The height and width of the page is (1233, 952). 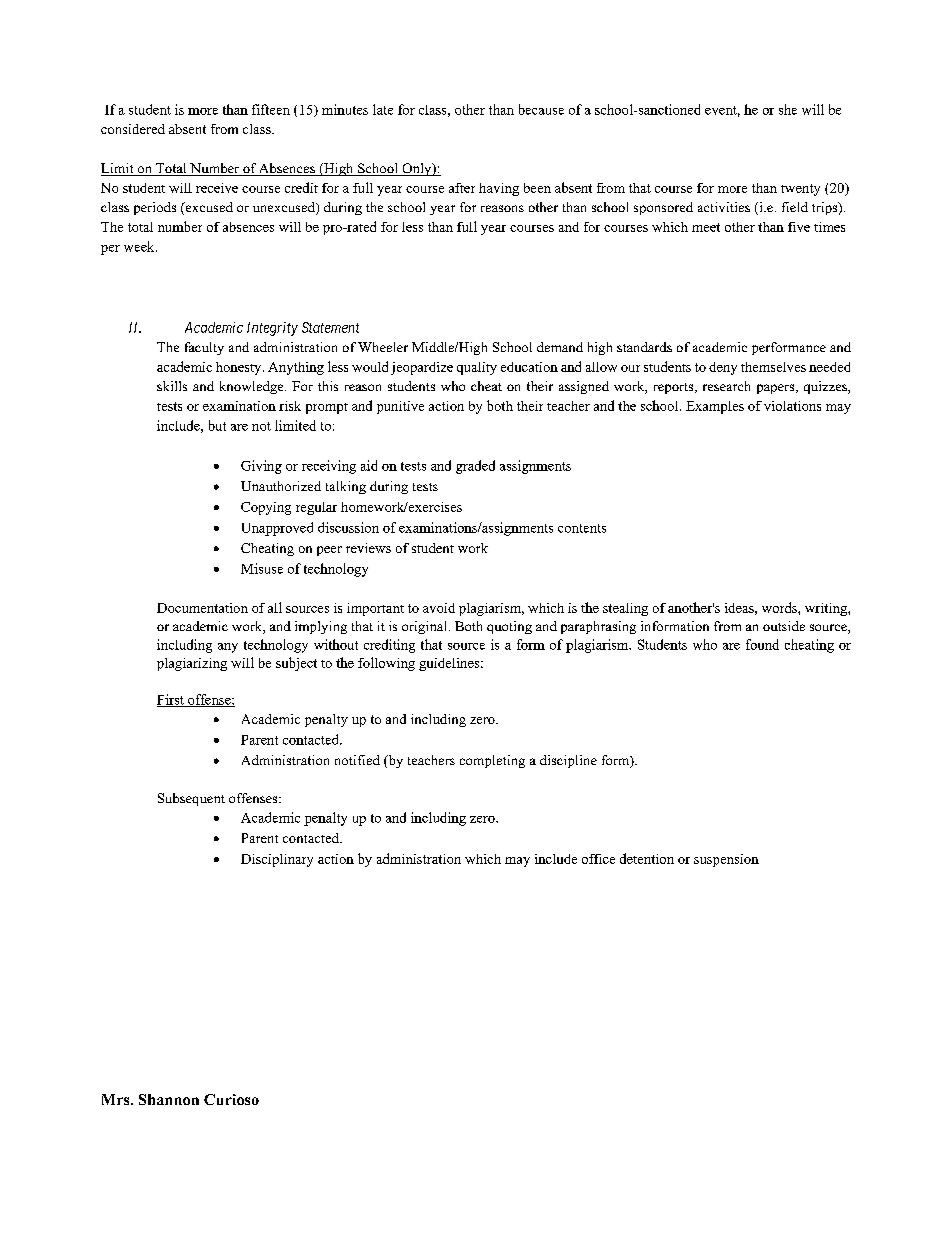 What do you see at coordinates (784, 626) in the page?
I see `outside` at bounding box center [784, 626].
